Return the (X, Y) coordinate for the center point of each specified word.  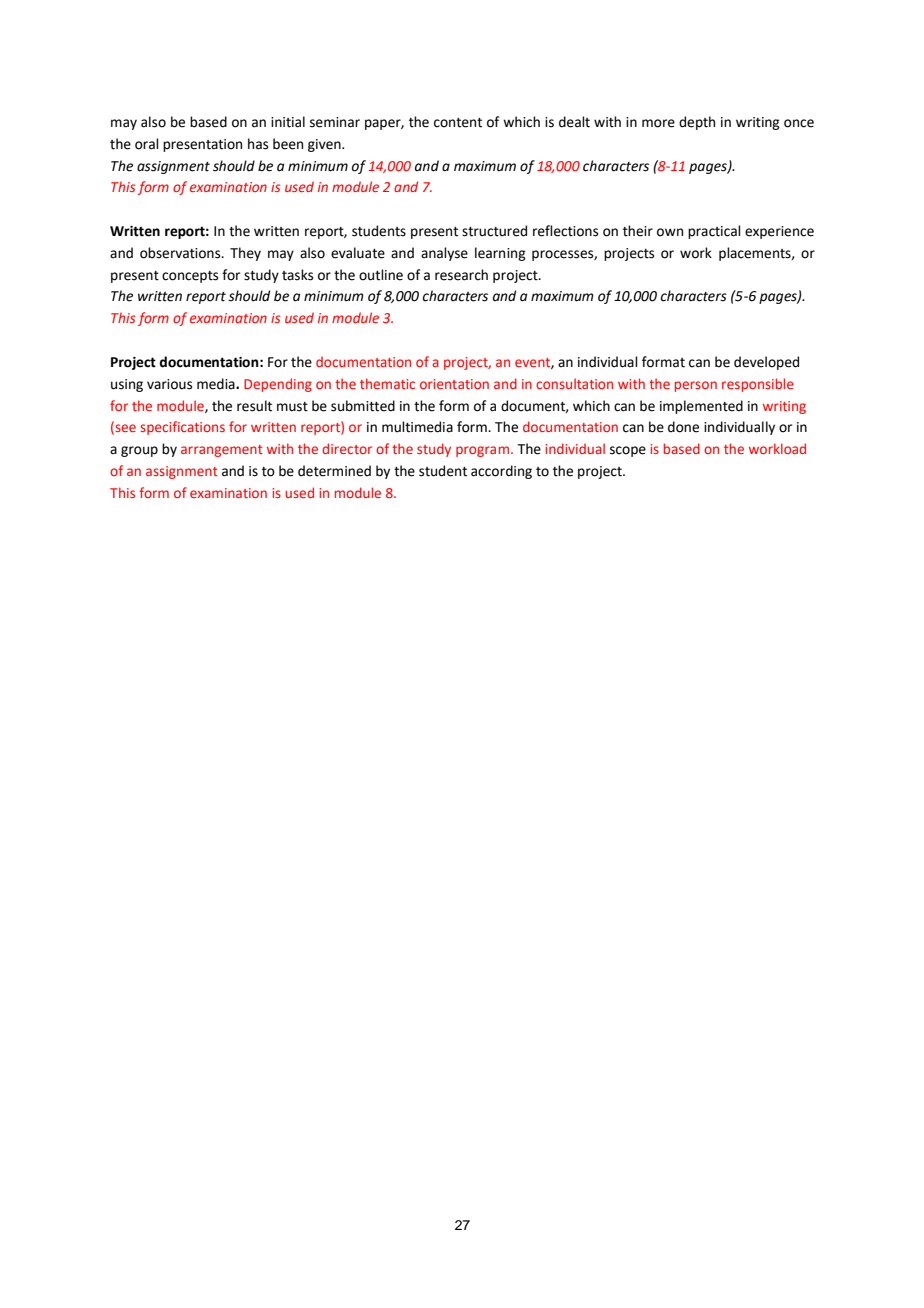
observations (181, 253)
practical (714, 232)
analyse (444, 254)
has (258, 144)
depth (697, 123)
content (458, 123)
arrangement (222, 451)
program (482, 451)
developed (766, 363)
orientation (454, 384)
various (169, 384)
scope (628, 451)
